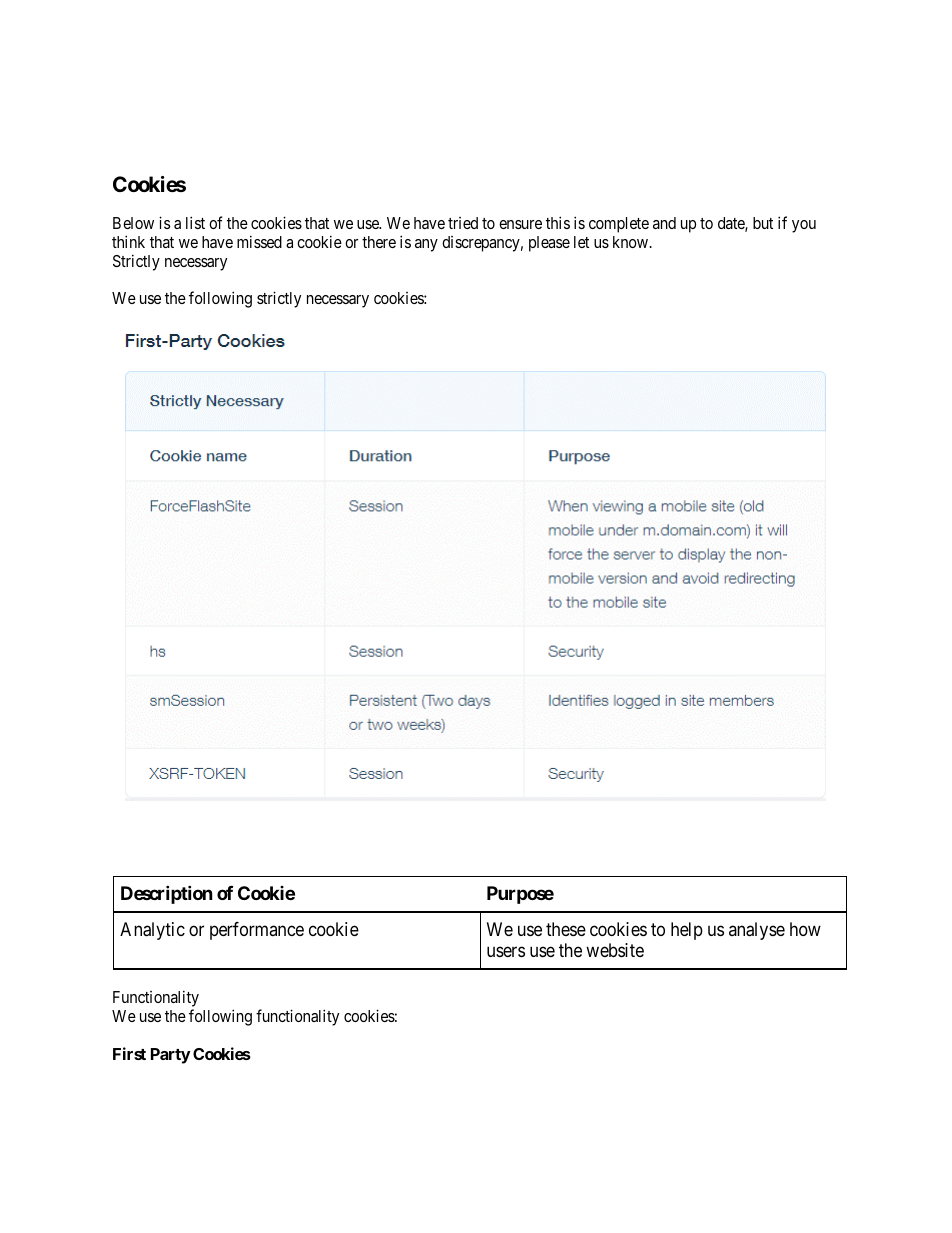  Describe the element at coordinates (632, 242) in the image. I see `know` at that location.
